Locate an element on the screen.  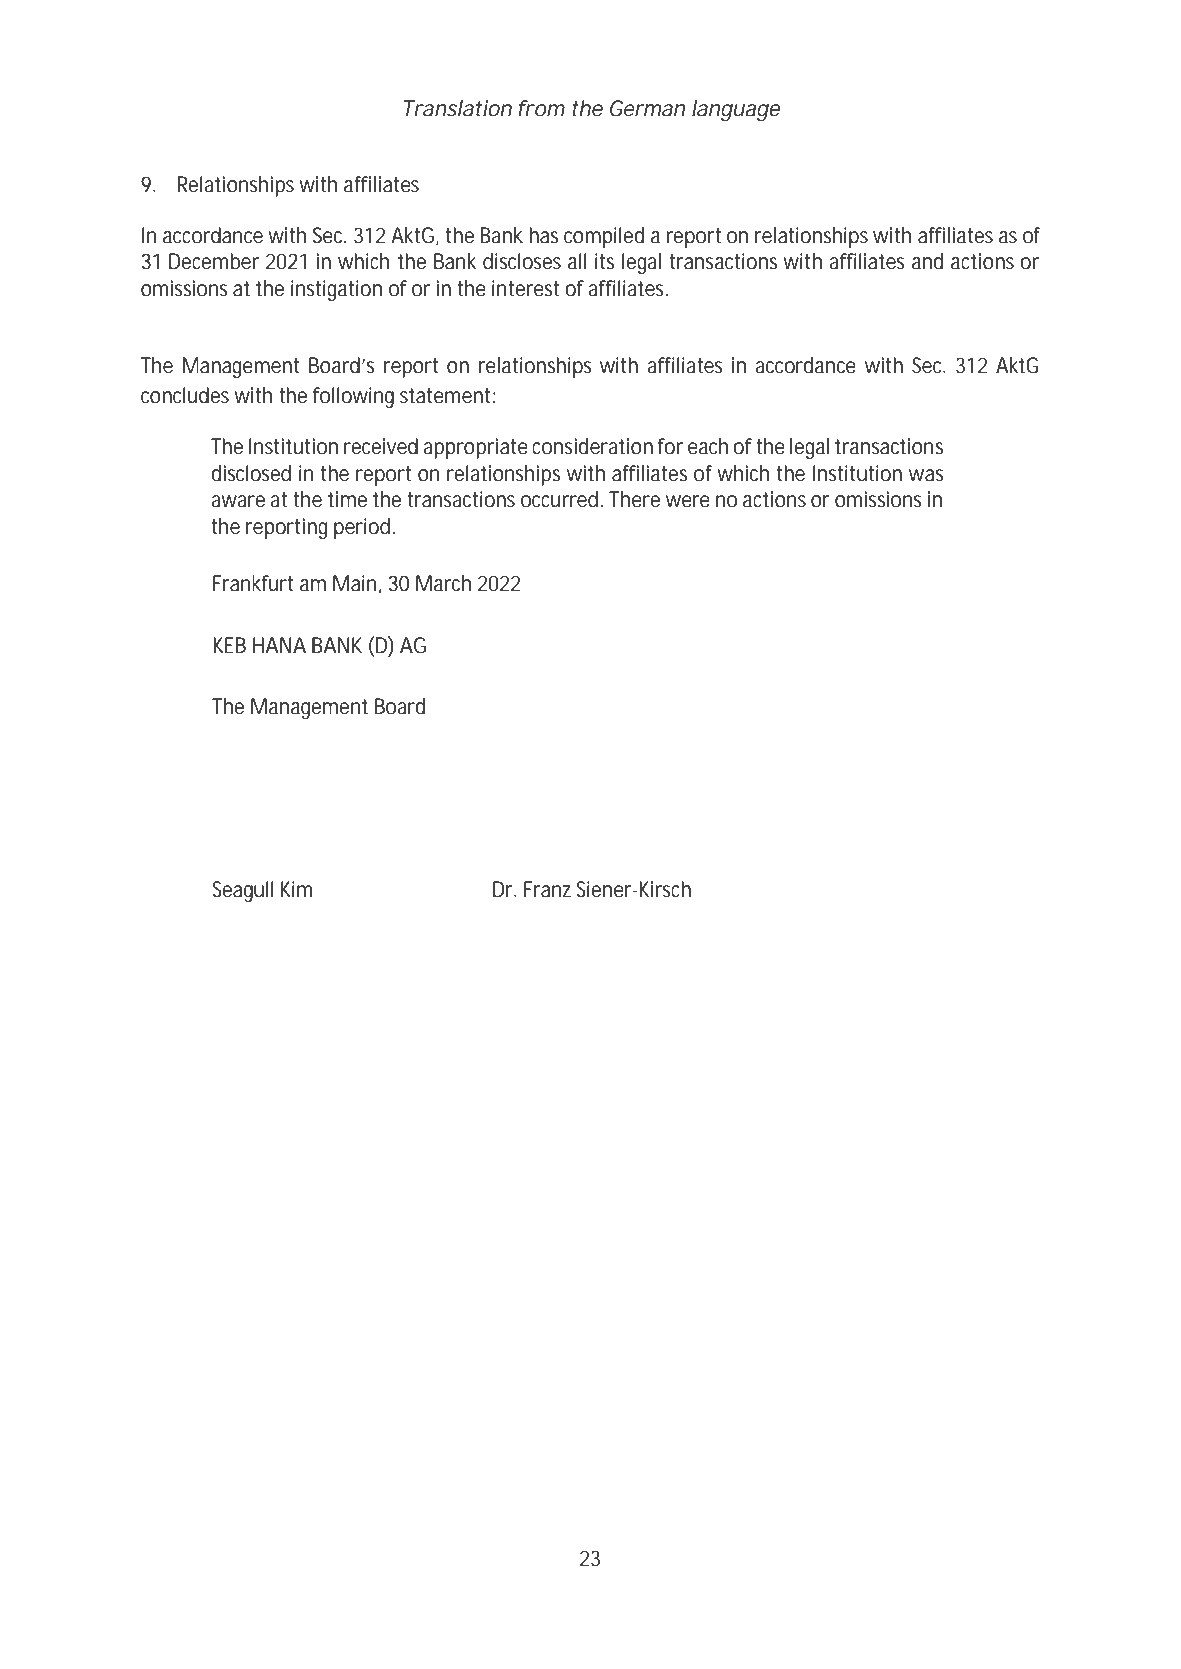
was is located at coordinates (926, 475).
